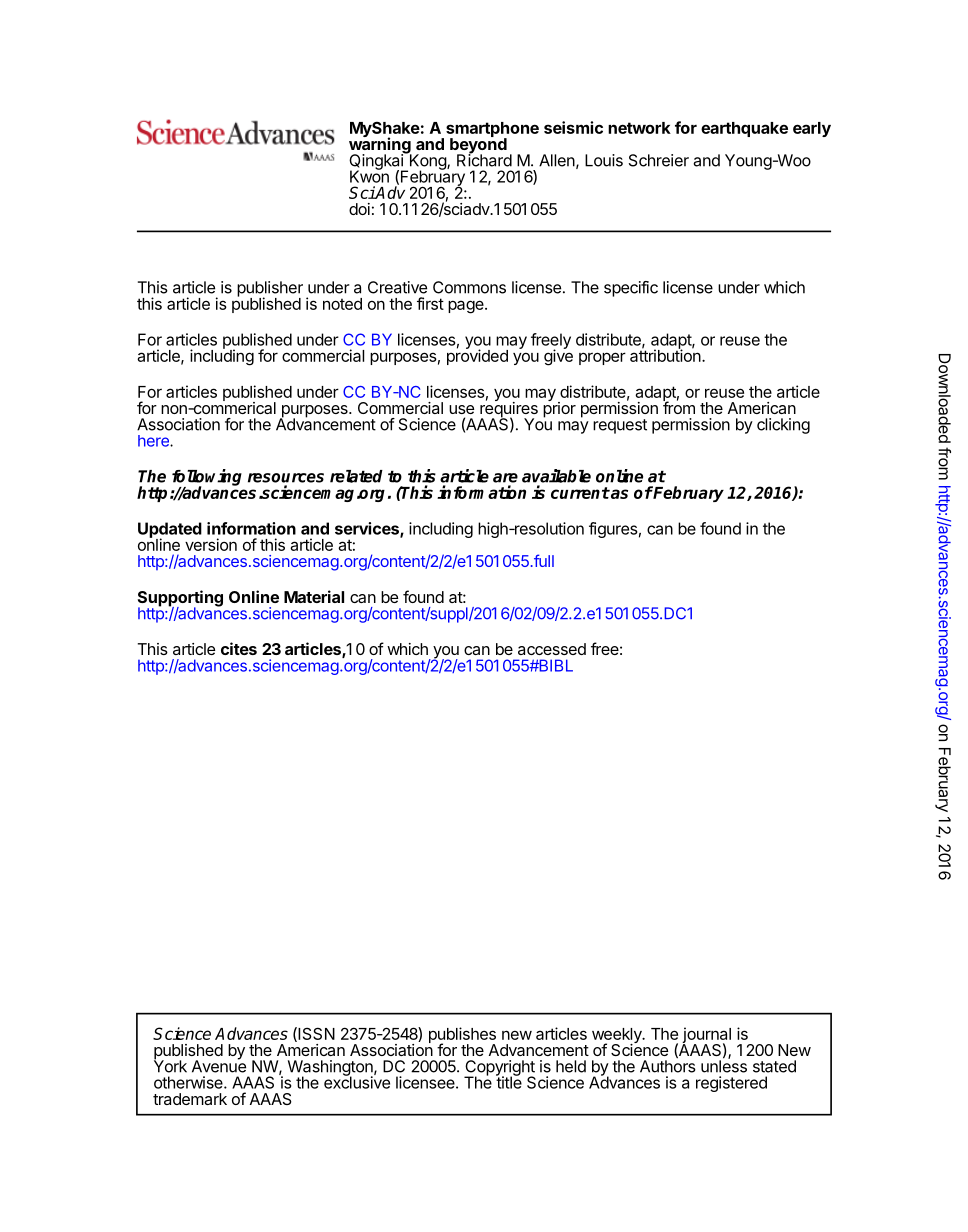 The width and height of the document is (968, 1232). I want to click on cites, so click(239, 648).
